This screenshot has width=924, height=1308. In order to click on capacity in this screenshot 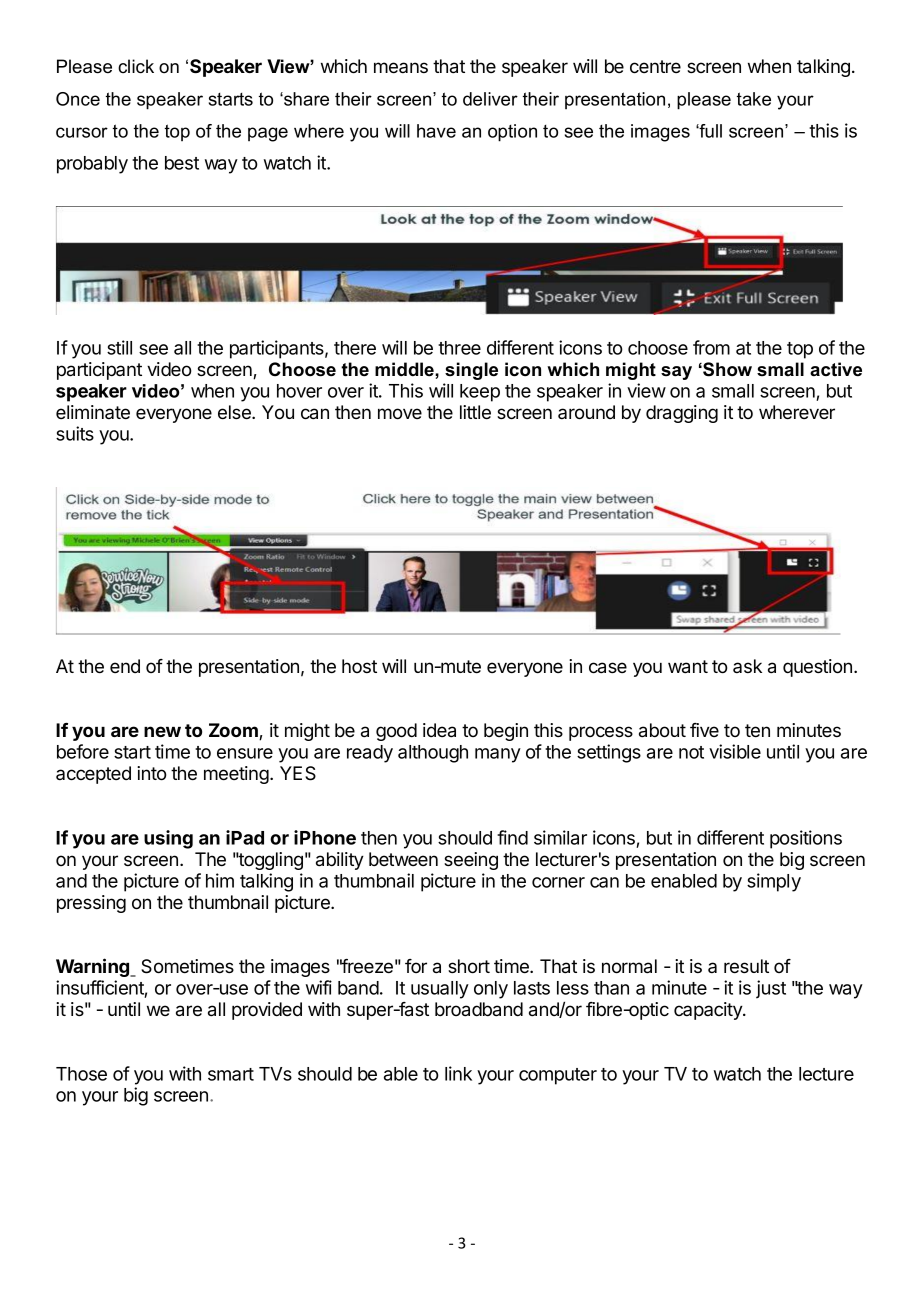, I will do `click(709, 1011)`.
